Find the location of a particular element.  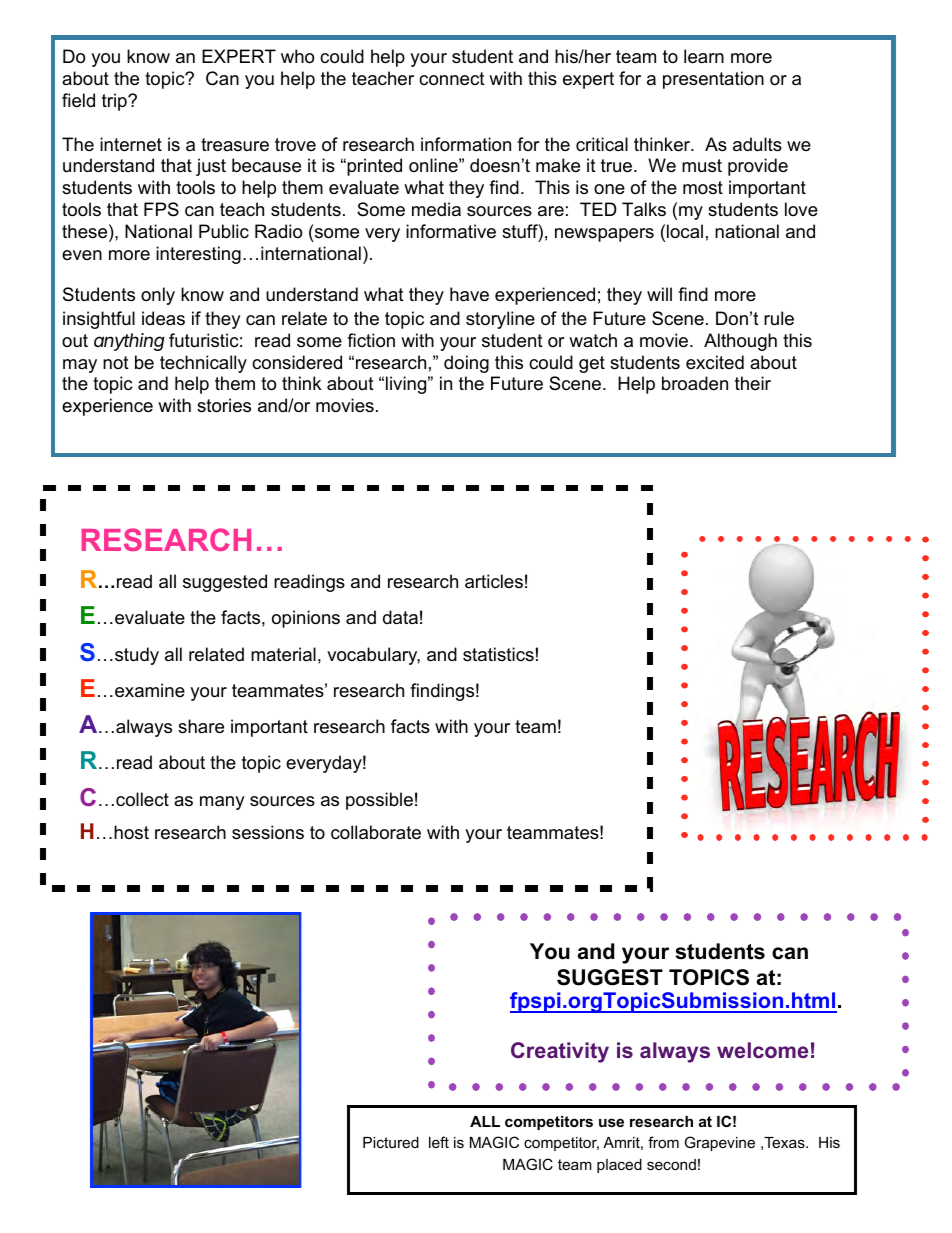

presentation is located at coordinates (713, 80).
